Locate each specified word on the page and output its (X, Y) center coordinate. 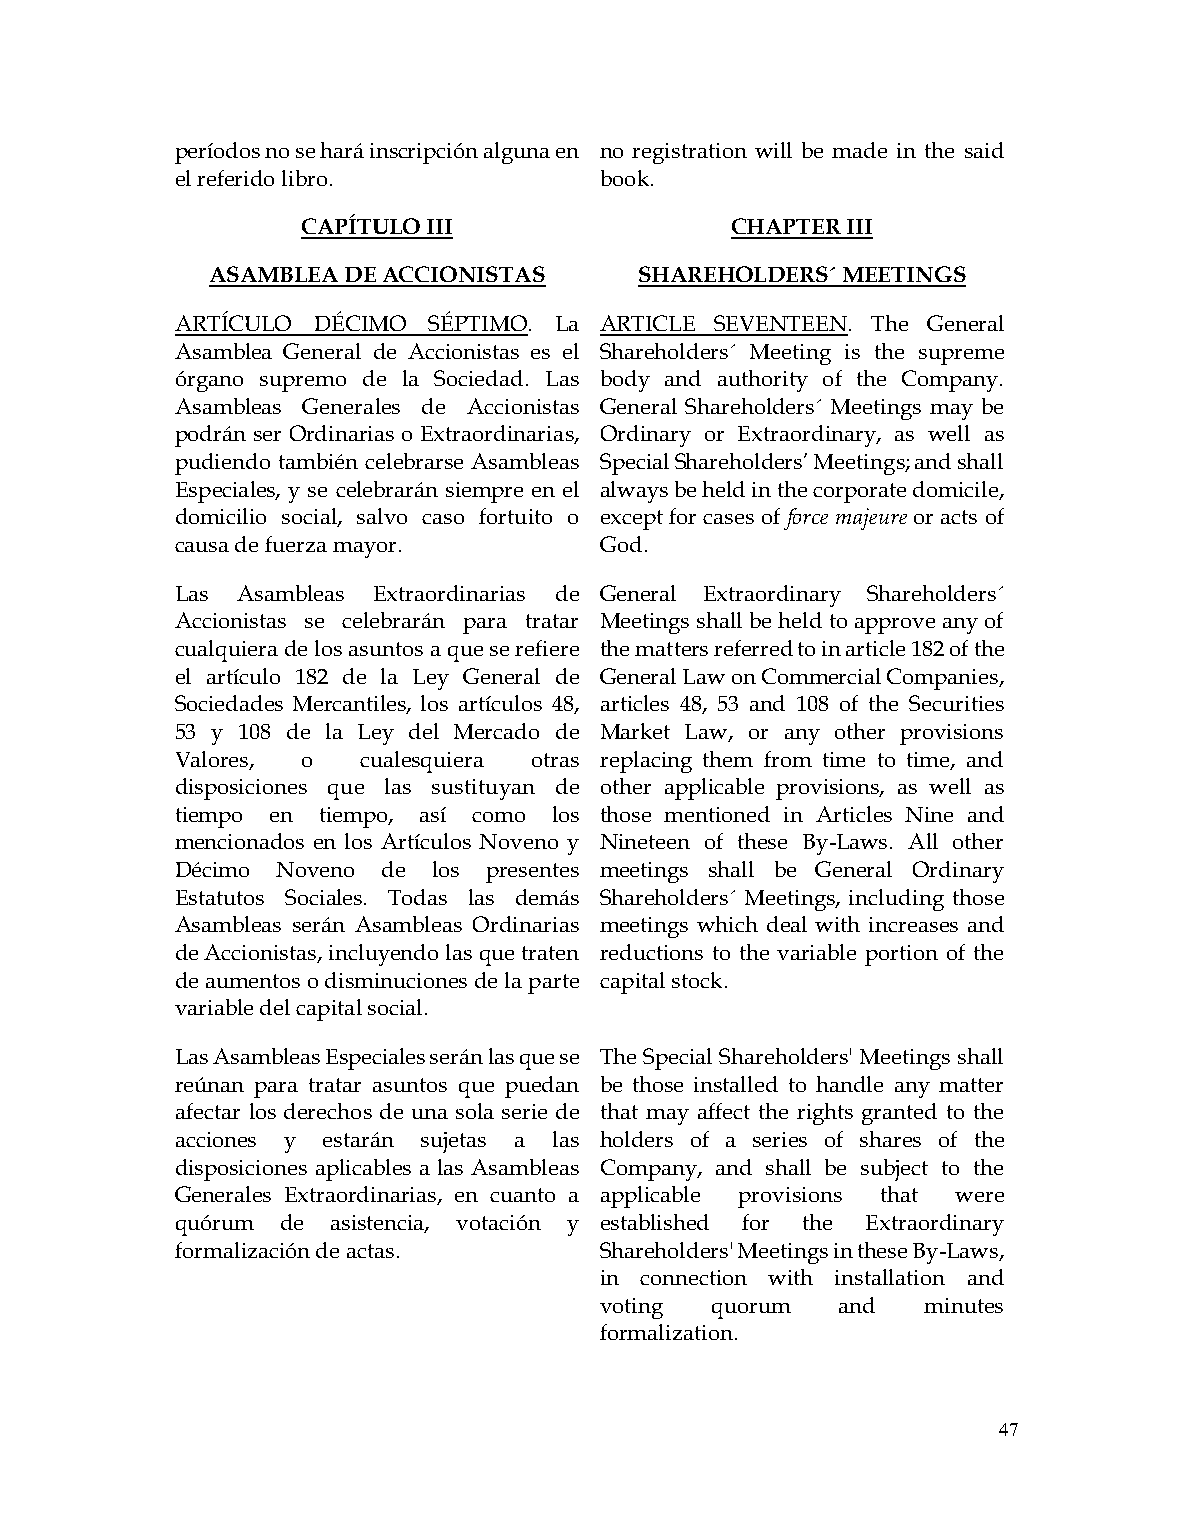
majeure (871, 519)
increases (913, 924)
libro (304, 178)
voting (631, 1308)
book (625, 178)
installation (890, 1277)
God (621, 544)
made (859, 150)
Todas (417, 897)
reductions (651, 952)
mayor (364, 550)
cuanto (522, 1195)
